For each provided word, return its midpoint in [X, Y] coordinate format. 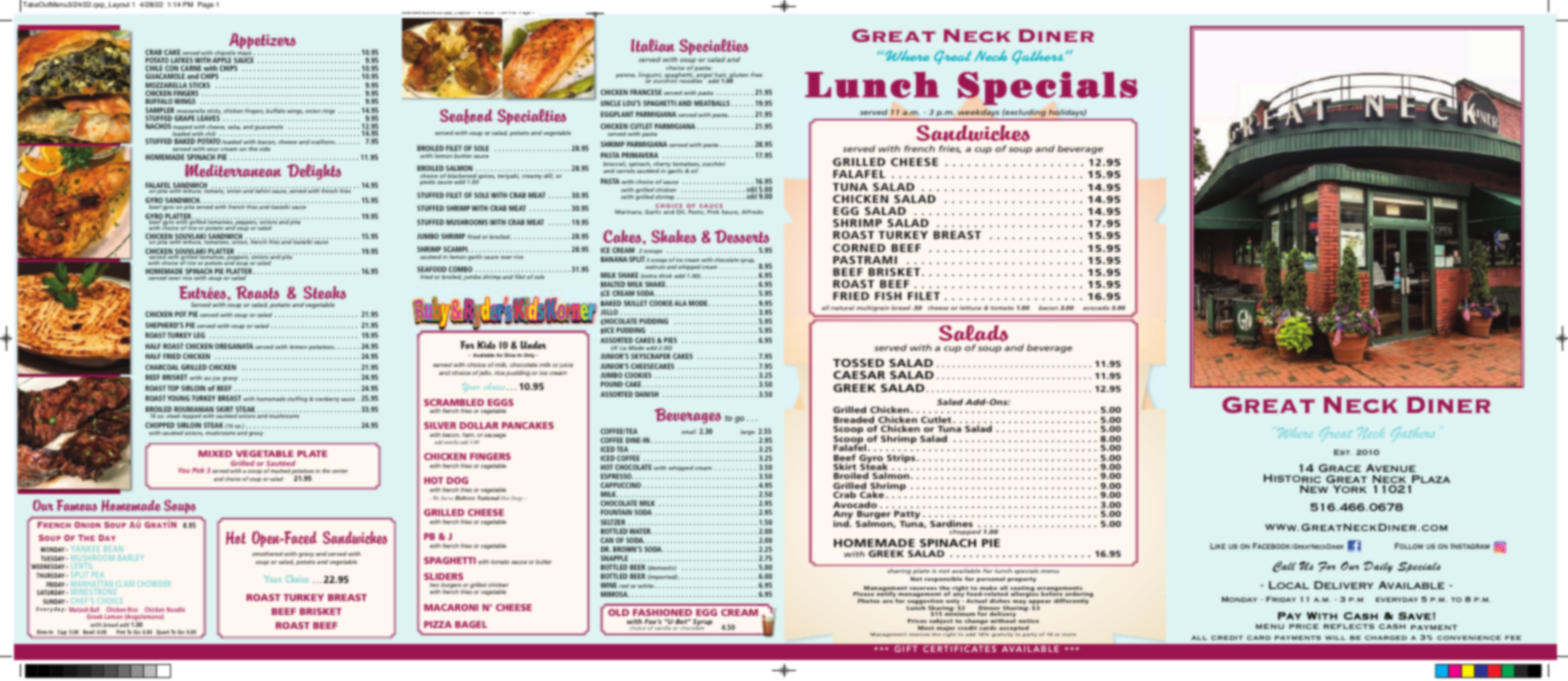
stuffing [298, 399]
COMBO [460, 270]
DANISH [647, 394]
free [756, 74]
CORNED [859, 248]
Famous [77, 505]
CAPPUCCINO [621, 485]
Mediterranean [233, 170]
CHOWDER [154, 584]
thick [665, 275]
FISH [888, 296]
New [1314, 489]
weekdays [978, 113]
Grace [1340, 468]
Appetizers [262, 42]
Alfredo [753, 211]
